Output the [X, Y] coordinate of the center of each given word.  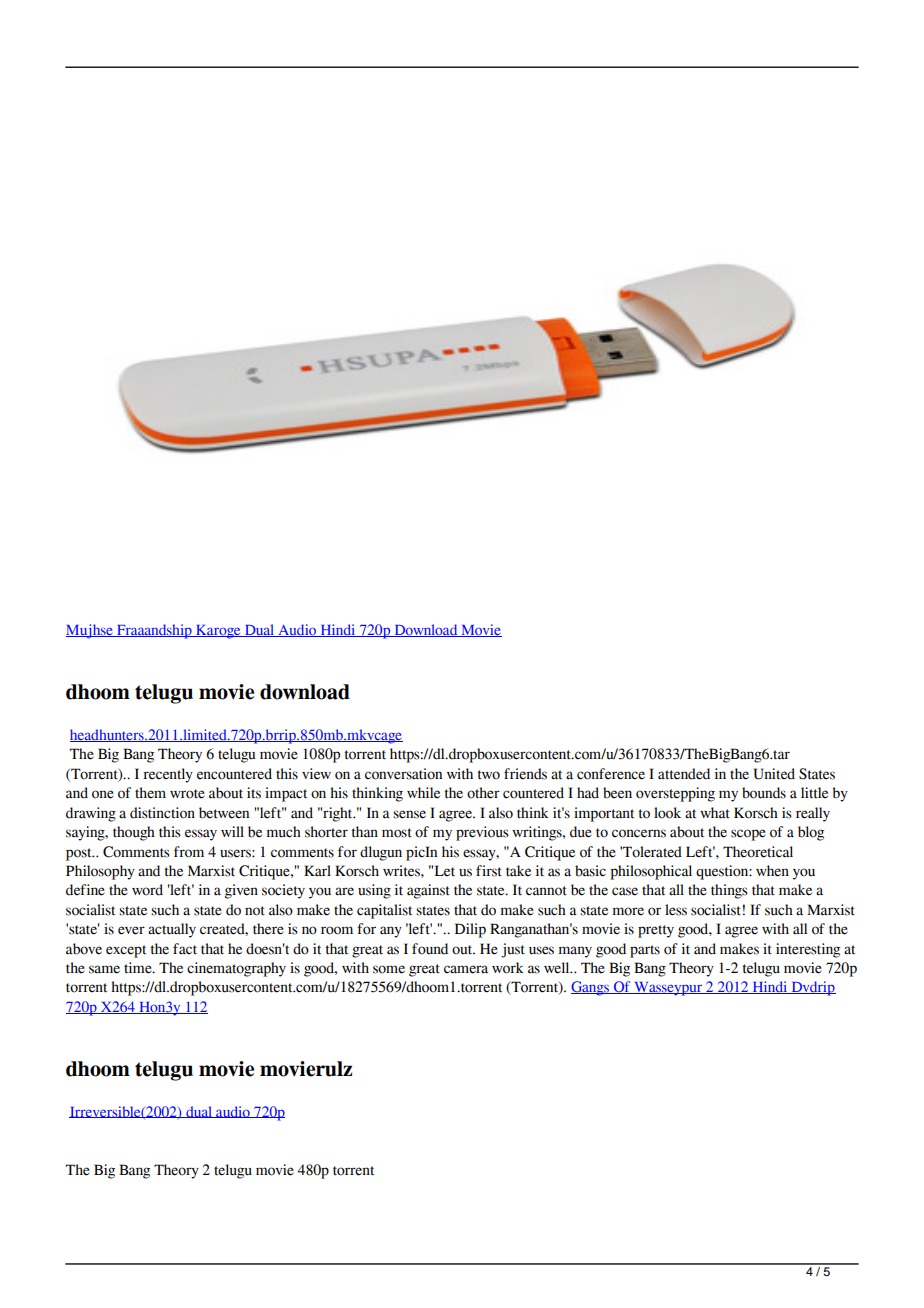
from [189, 852]
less [676, 910]
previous [482, 833]
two [489, 775]
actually [172, 930]
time [139, 968]
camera [466, 969]
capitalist [384, 911]
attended [684, 774]
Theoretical [758, 852]
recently [168, 775]
